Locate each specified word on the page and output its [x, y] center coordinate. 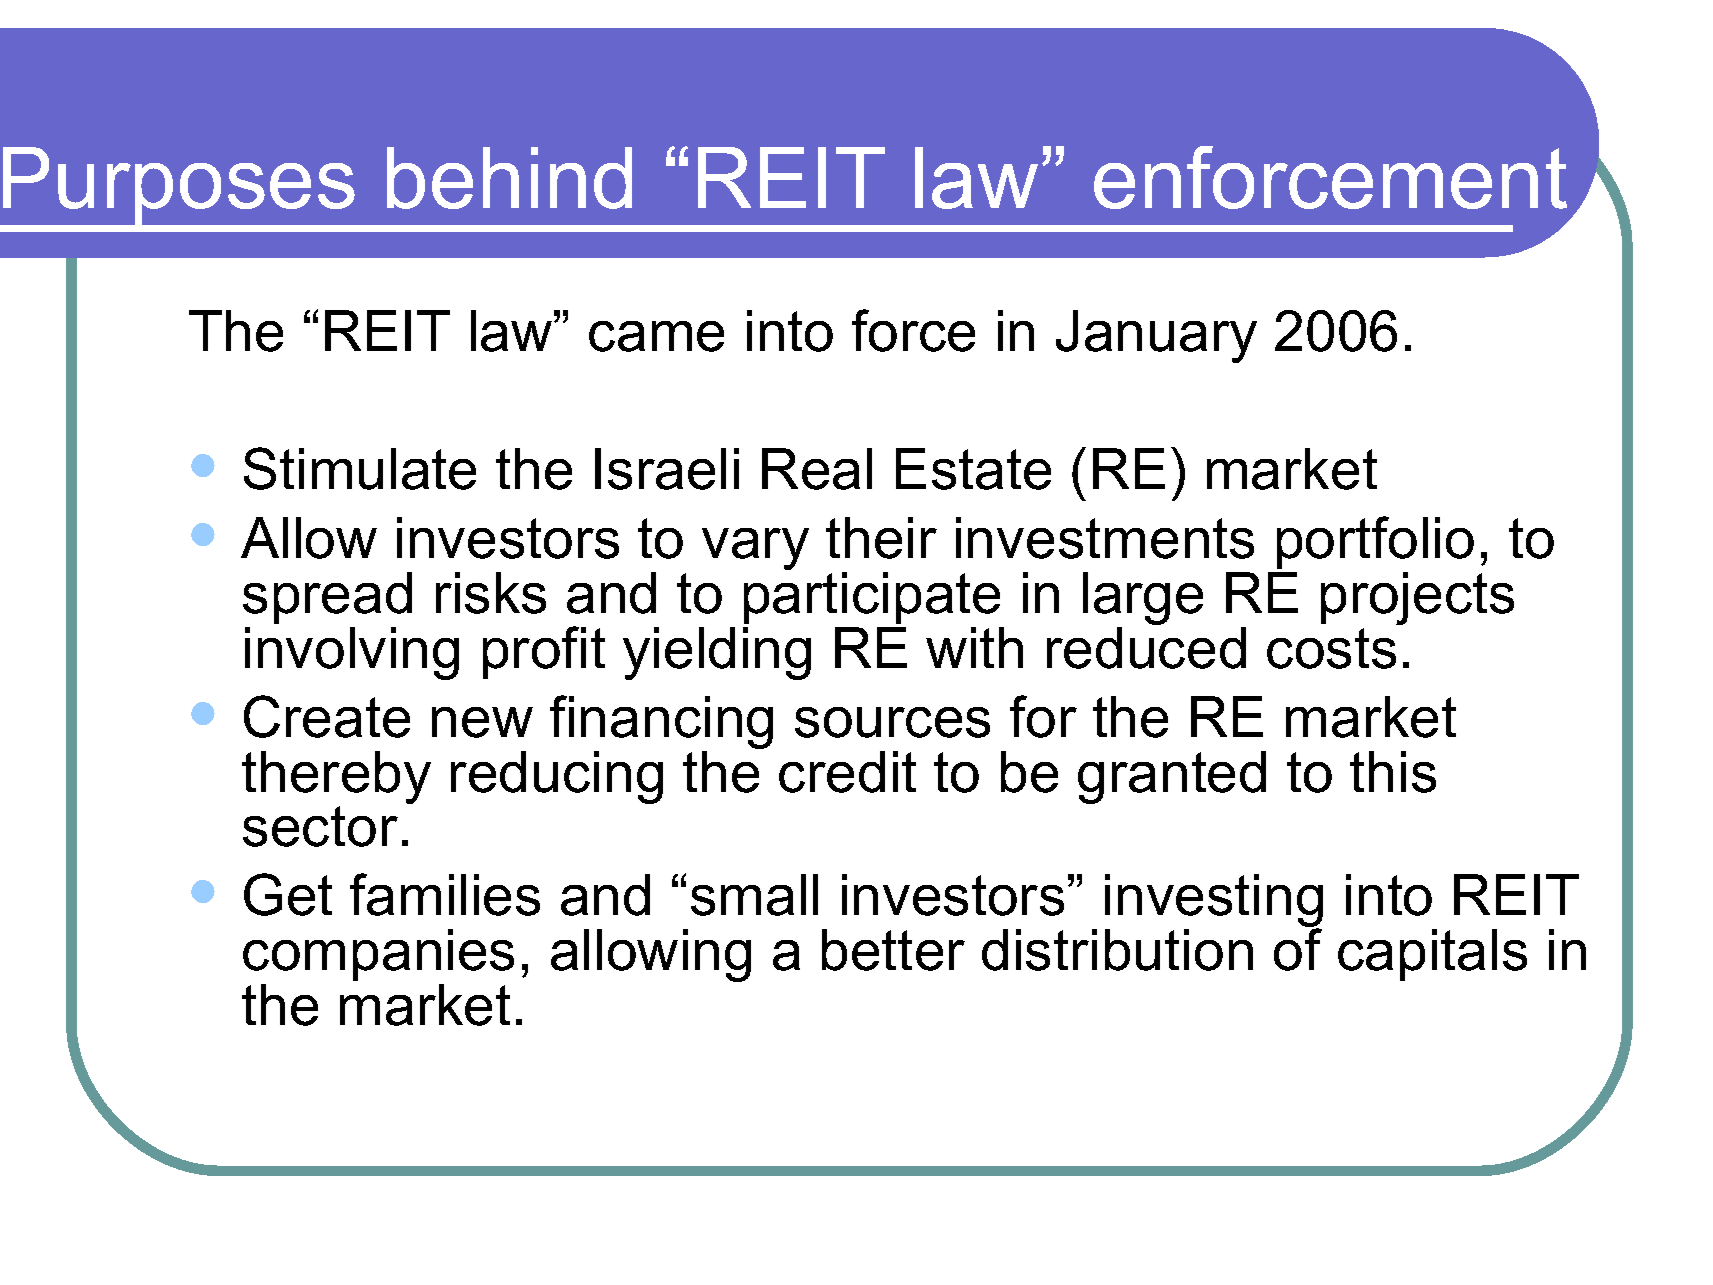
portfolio [1374, 544]
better [893, 950]
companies [378, 957]
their [881, 538]
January [1156, 336]
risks [491, 593]
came [656, 336]
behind [509, 178]
